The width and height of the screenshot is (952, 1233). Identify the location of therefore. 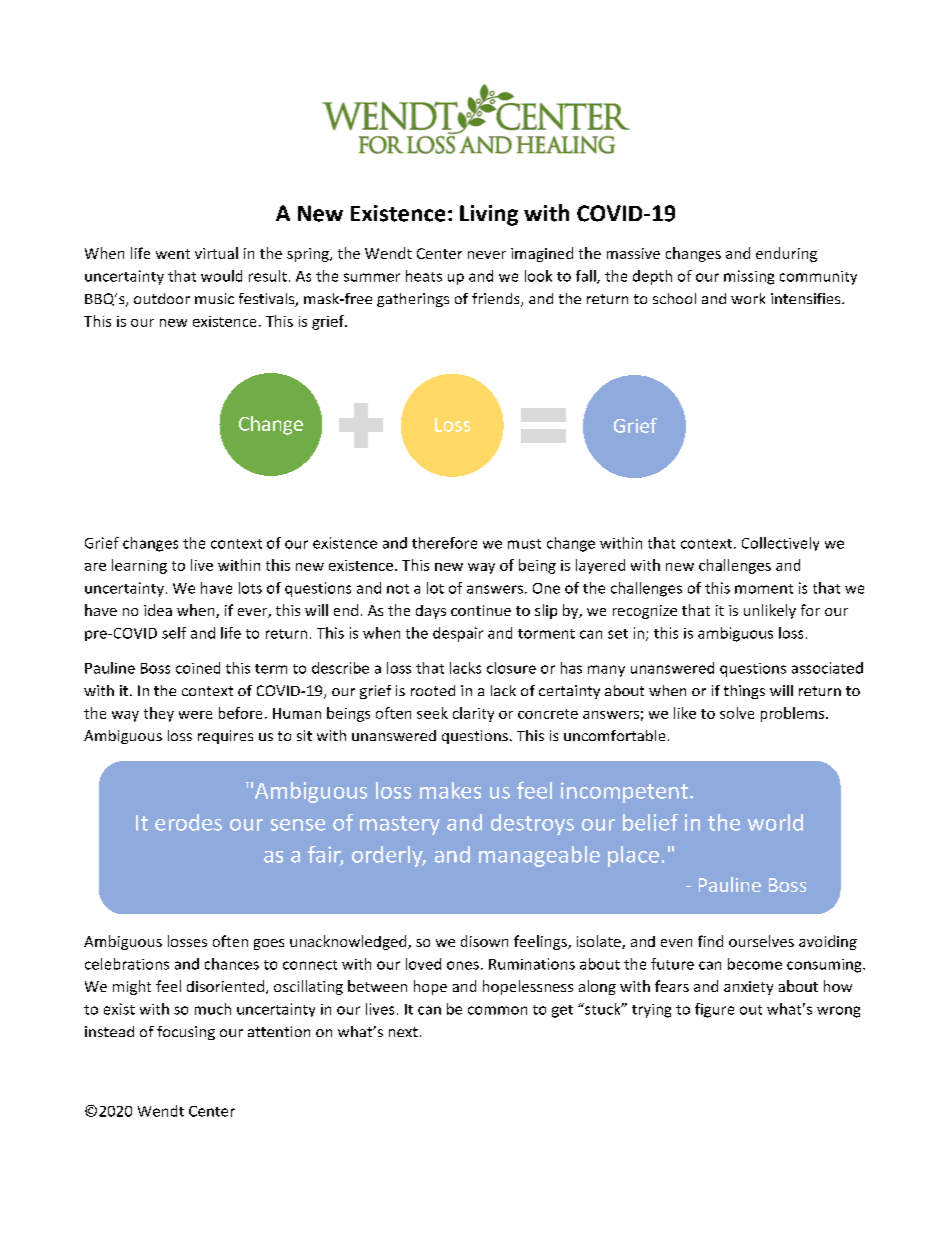
(444, 543).
